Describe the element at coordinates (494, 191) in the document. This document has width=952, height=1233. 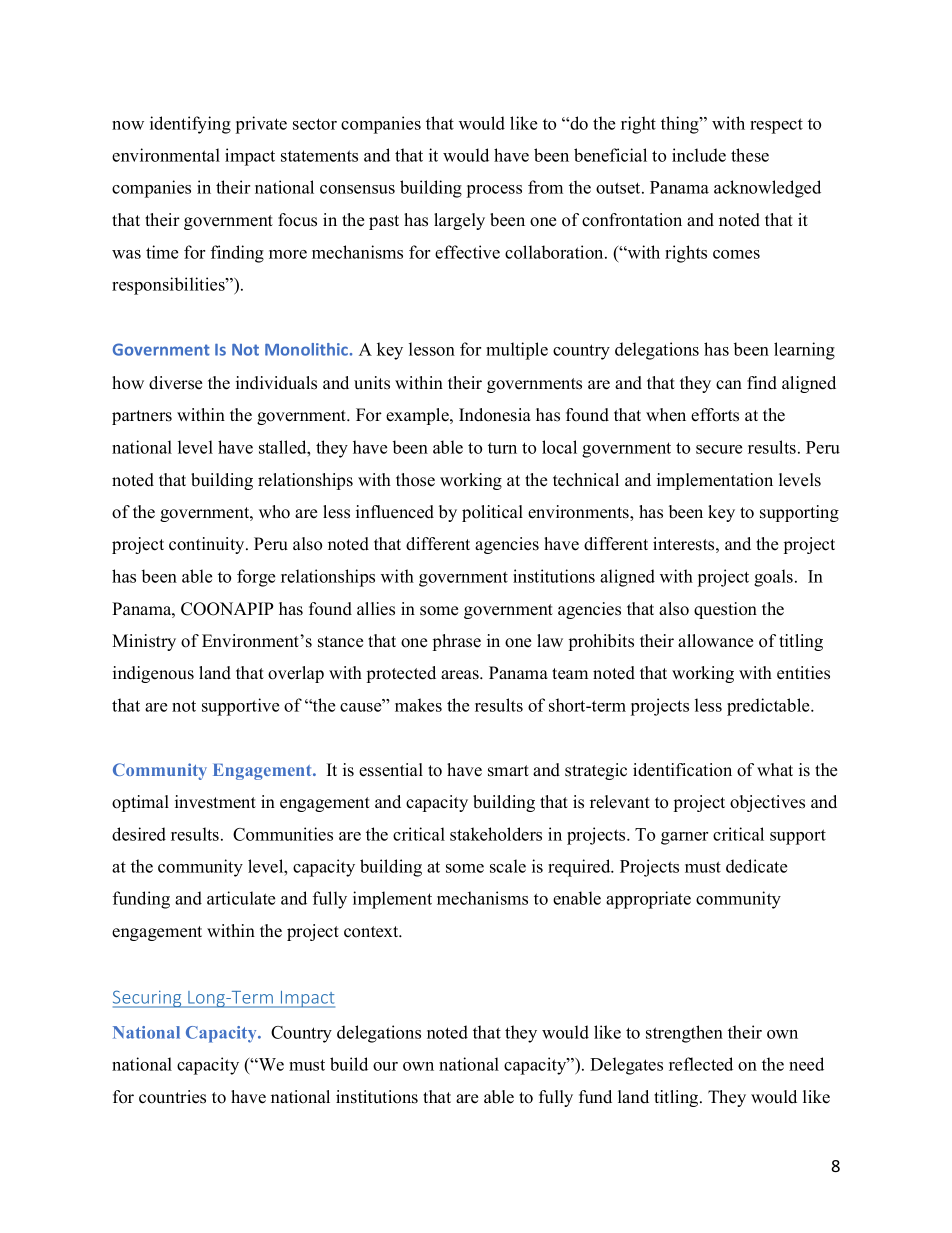
I see `process` at that location.
